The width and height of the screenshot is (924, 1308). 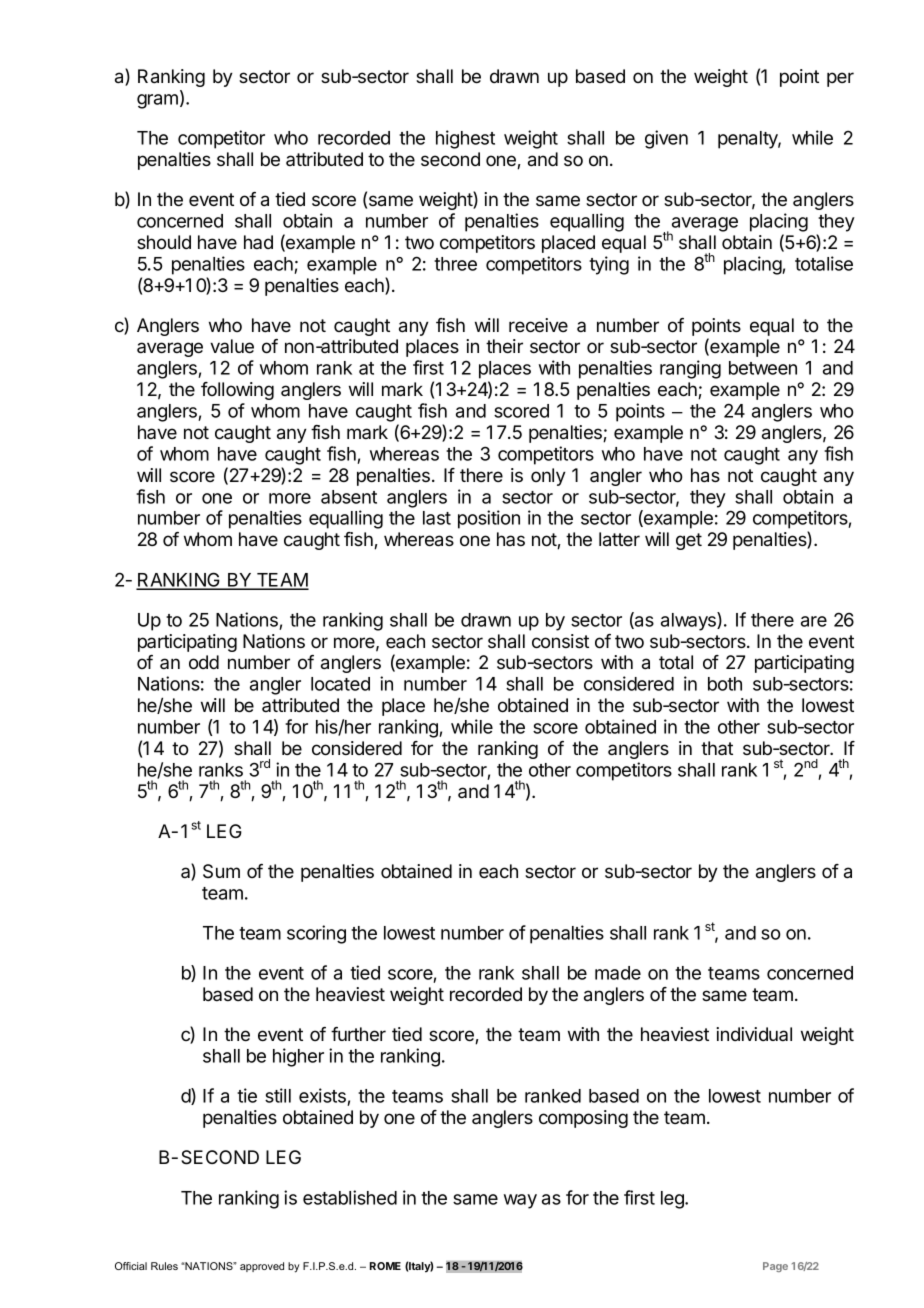 What do you see at coordinates (618, 973) in the screenshot?
I see `made` at bounding box center [618, 973].
